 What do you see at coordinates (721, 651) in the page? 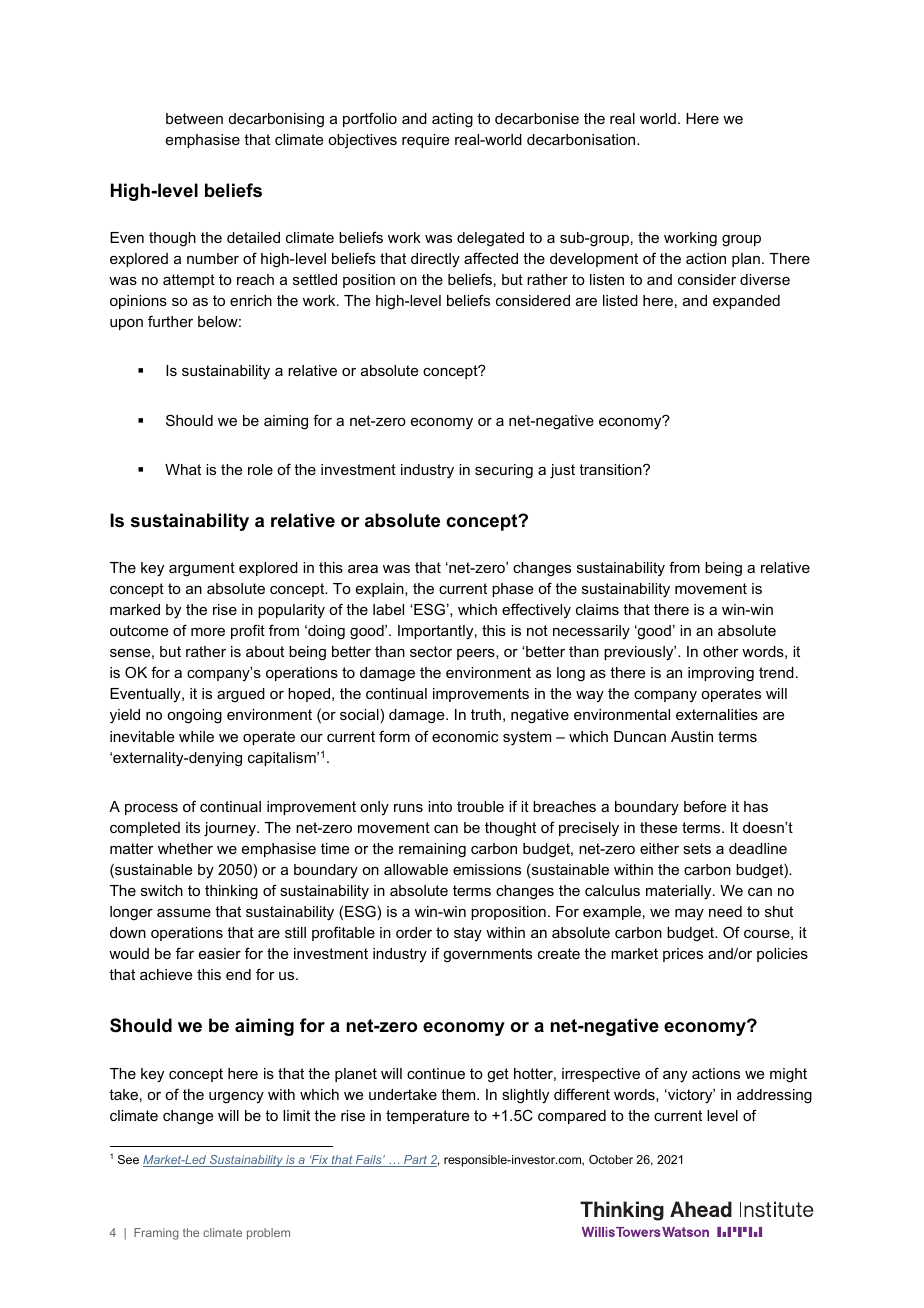
I see `other` at bounding box center [721, 651].
